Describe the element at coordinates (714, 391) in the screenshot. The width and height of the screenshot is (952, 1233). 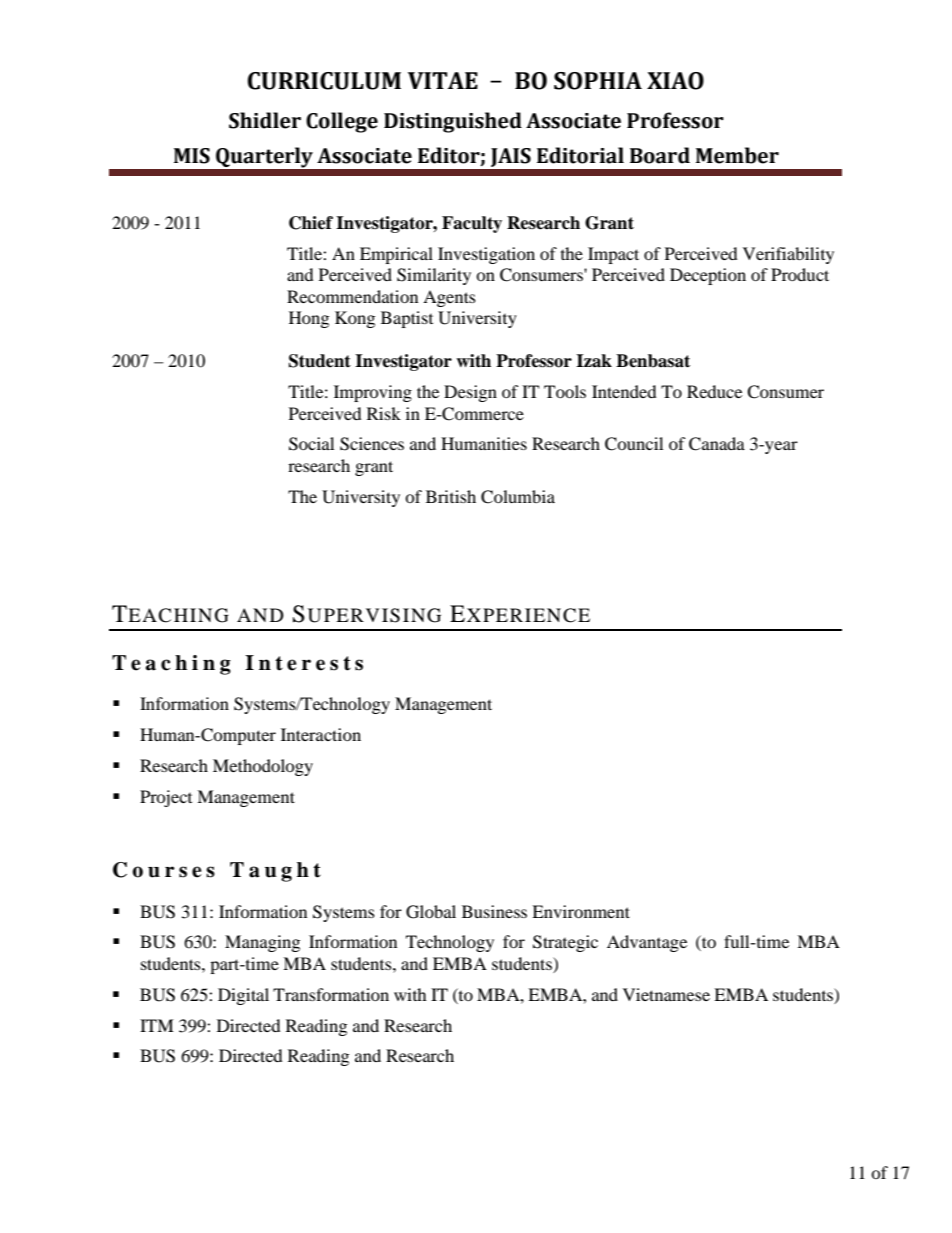
I see `Reduce` at that location.
